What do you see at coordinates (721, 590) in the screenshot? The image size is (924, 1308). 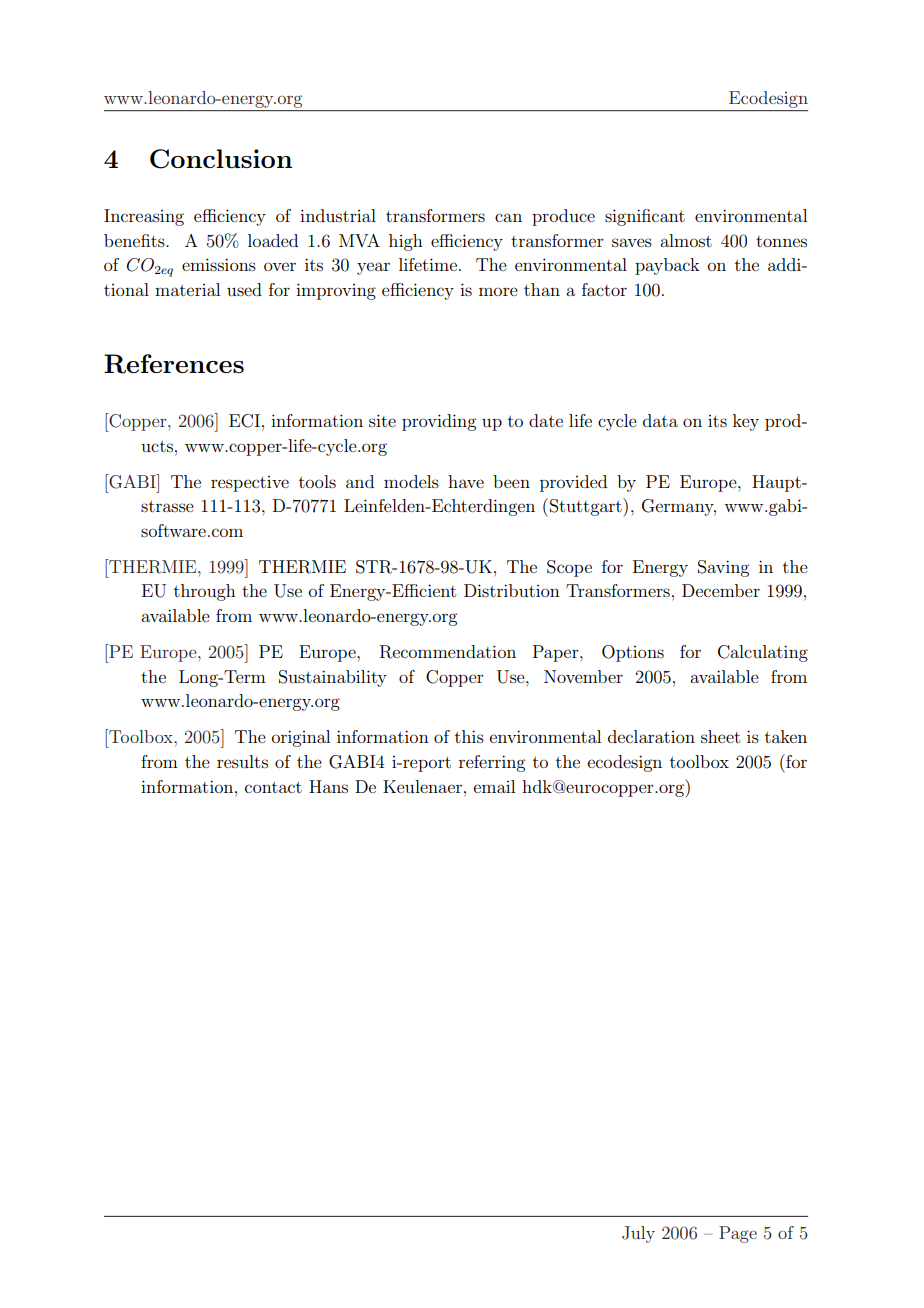 I see `December` at bounding box center [721, 590].
